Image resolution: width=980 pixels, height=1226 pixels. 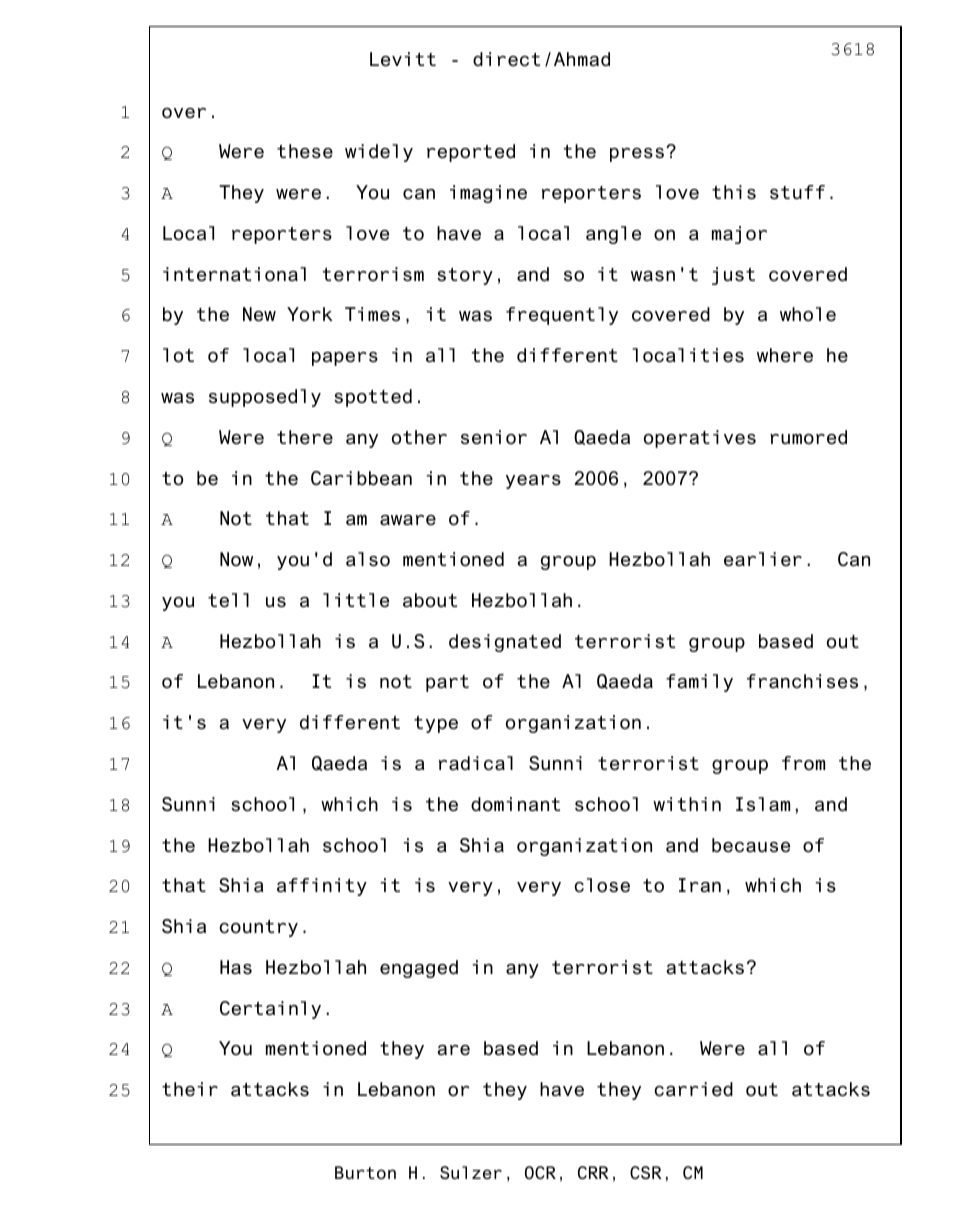 I want to click on earlier, so click(x=763, y=559).
